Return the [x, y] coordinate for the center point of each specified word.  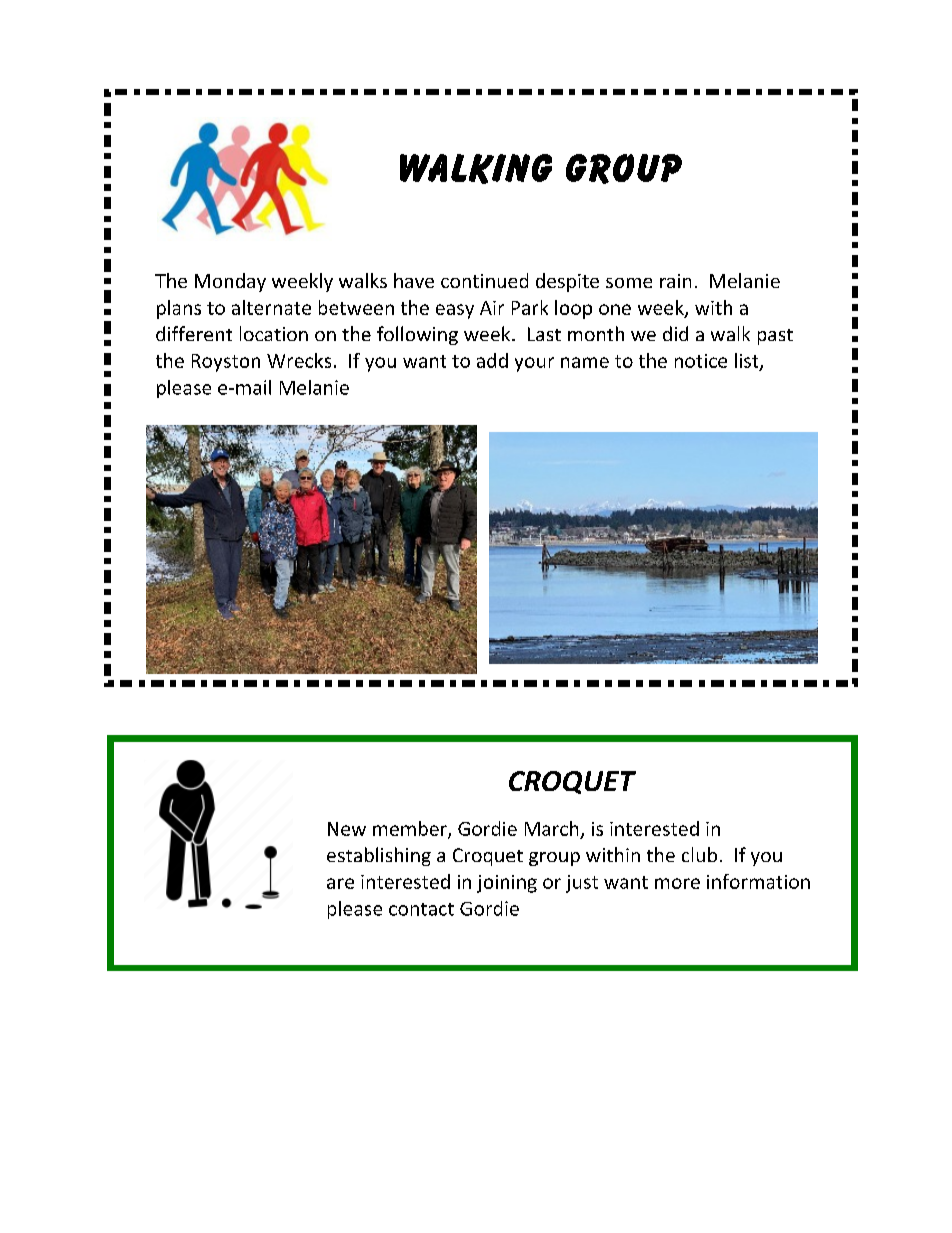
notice [701, 361]
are [340, 883]
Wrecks [299, 360]
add [492, 360]
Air [492, 308]
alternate [271, 307]
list [748, 362]
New [347, 829]
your [534, 364]
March [551, 828]
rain [675, 281]
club [699, 854]
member [411, 829]
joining [507, 884]
